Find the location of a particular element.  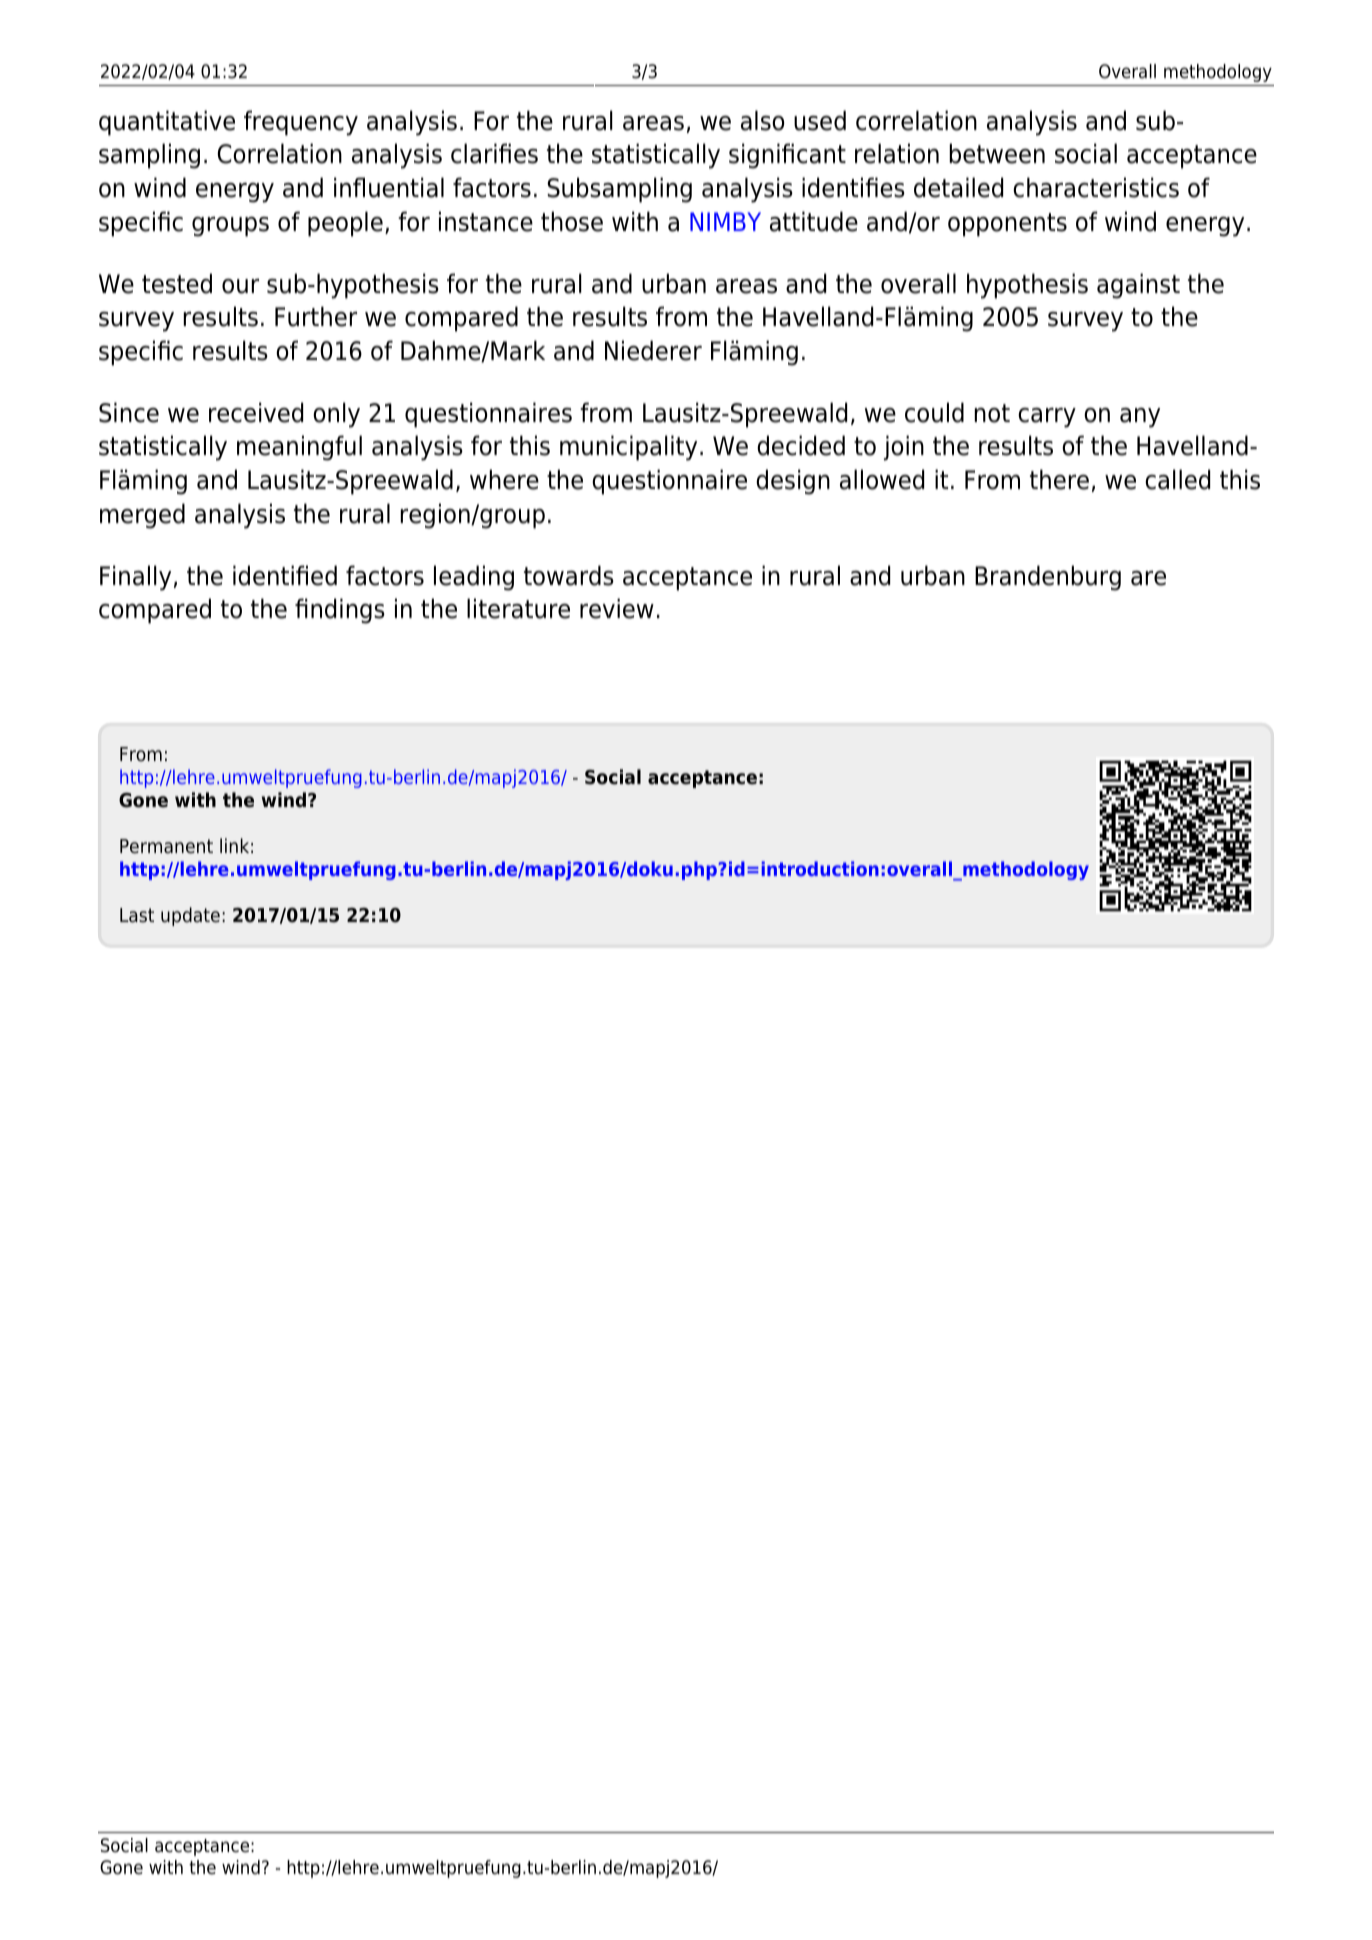

between is located at coordinates (997, 153).
